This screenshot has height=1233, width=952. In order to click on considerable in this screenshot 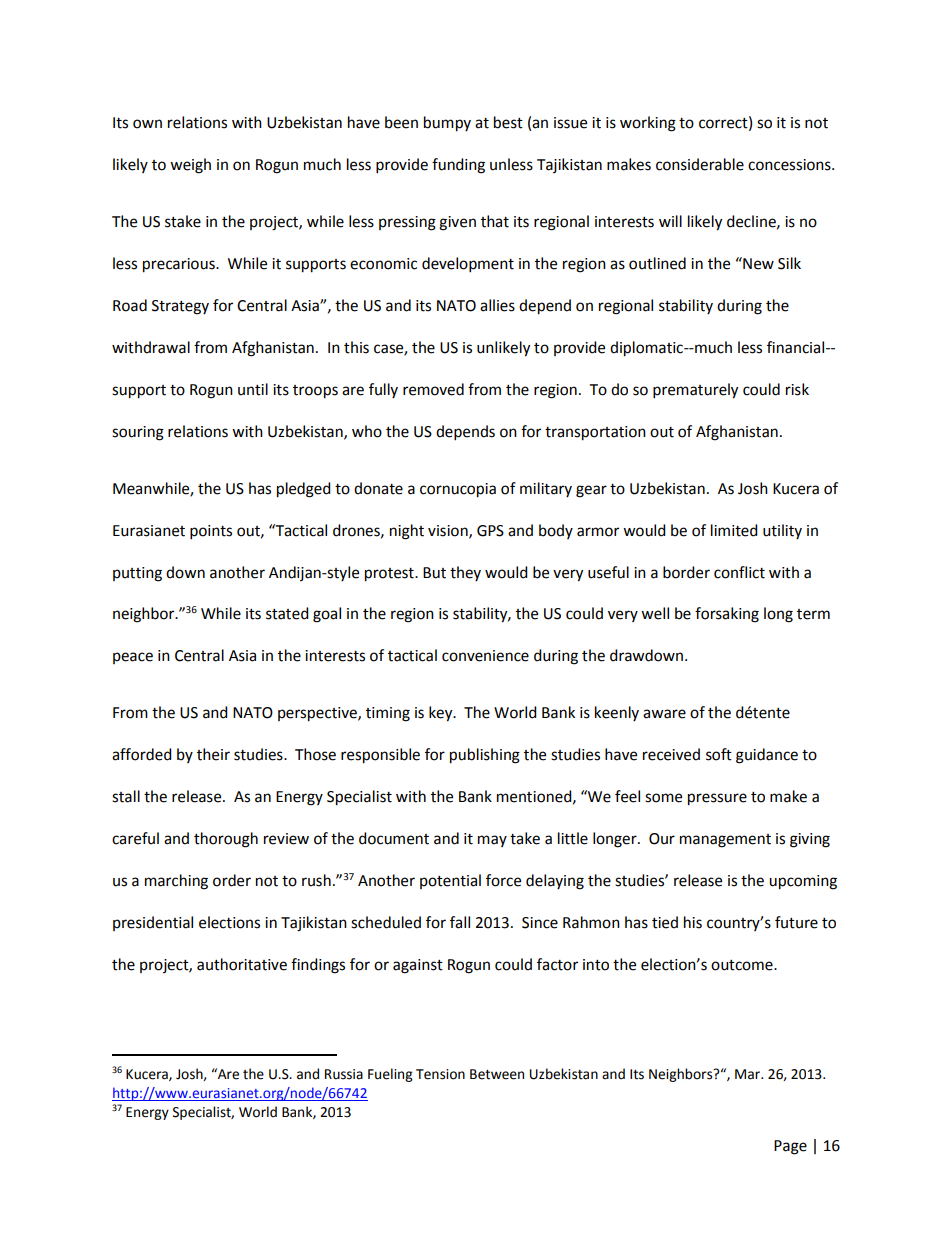, I will do `click(700, 164)`.
